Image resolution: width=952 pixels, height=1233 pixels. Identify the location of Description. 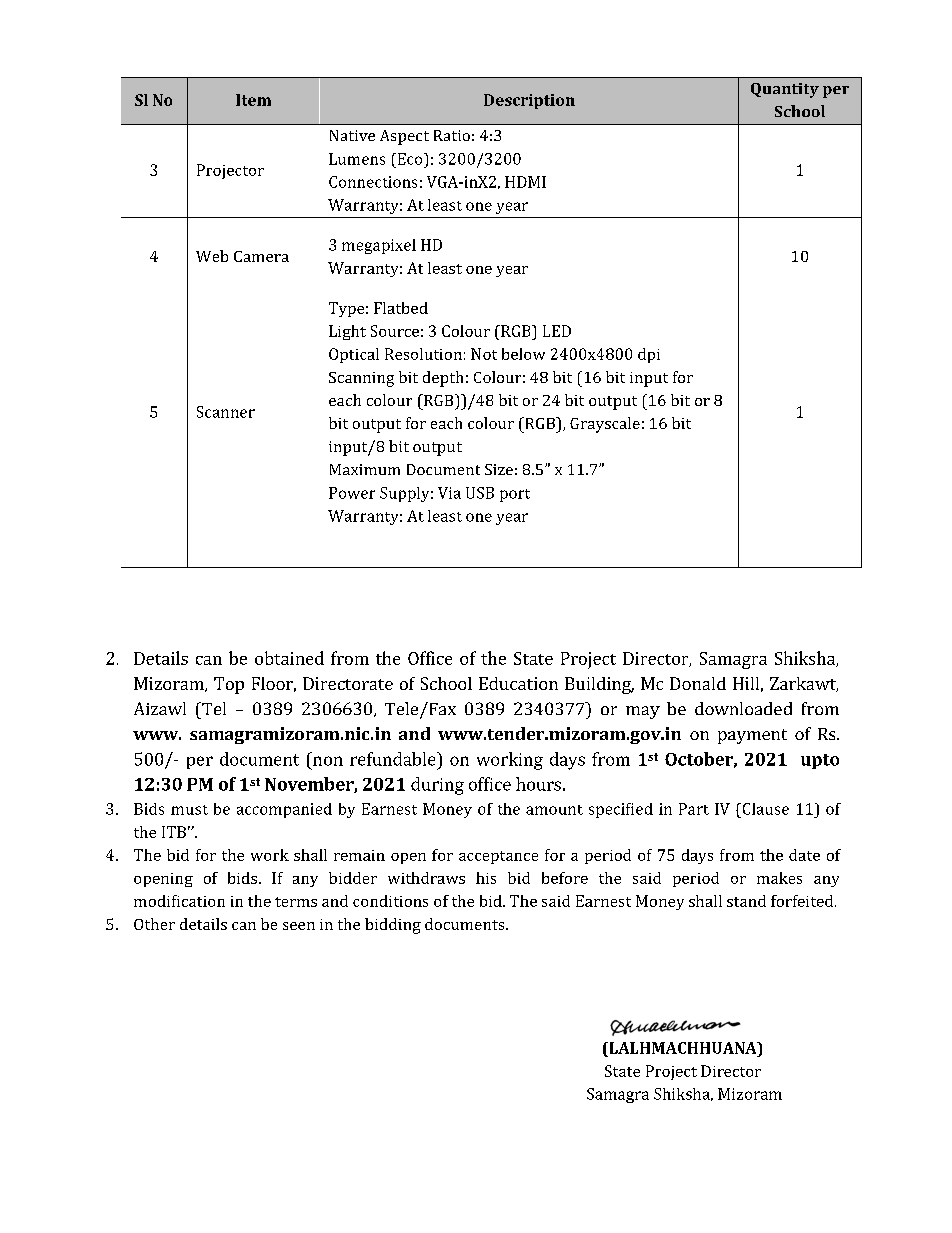
(529, 101).
